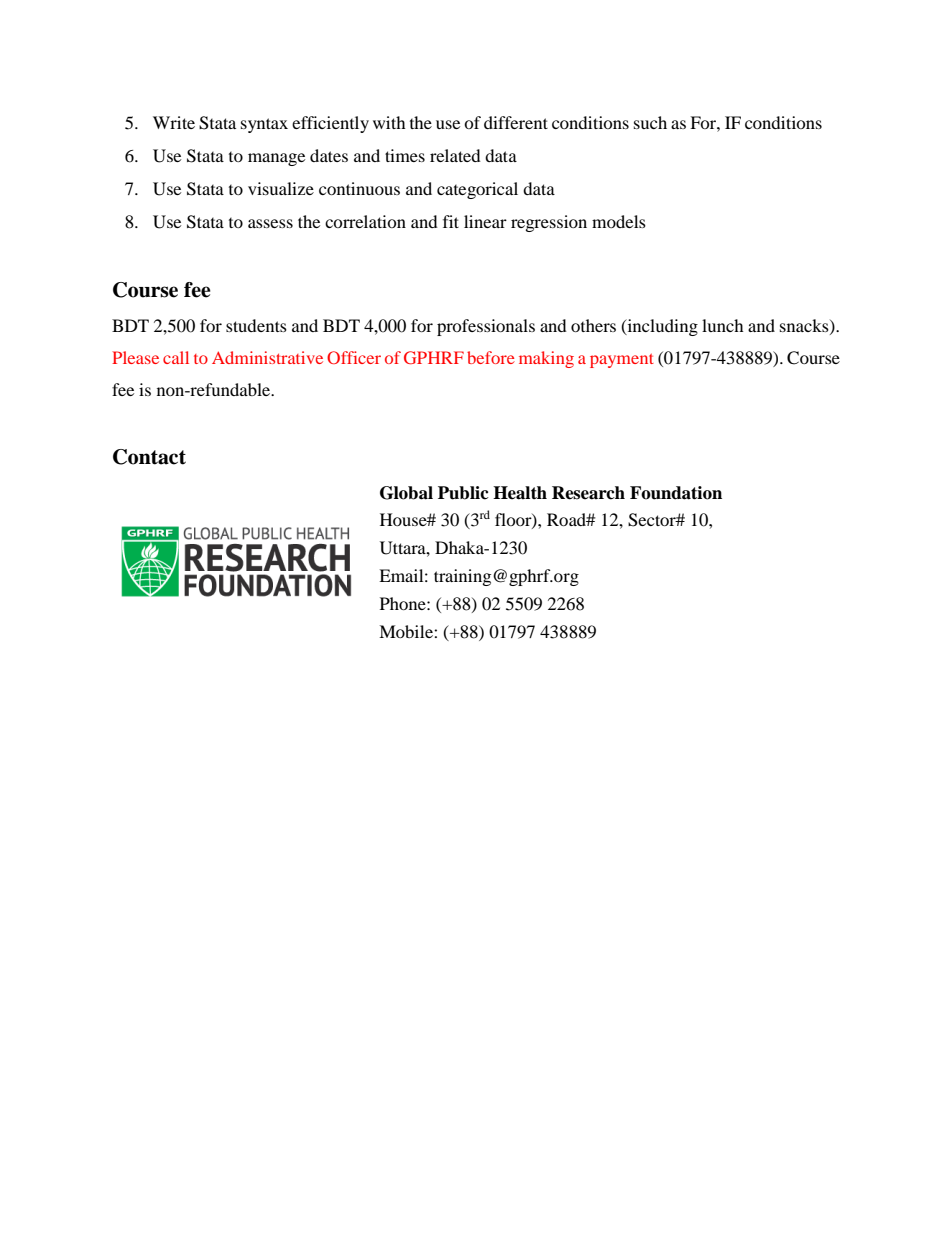 The height and width of the screenshot is (1233, 952). What do you see at coordinates (407, 631) in the screenshot?
I see `Mobile` at bounding box center [407, 631].
